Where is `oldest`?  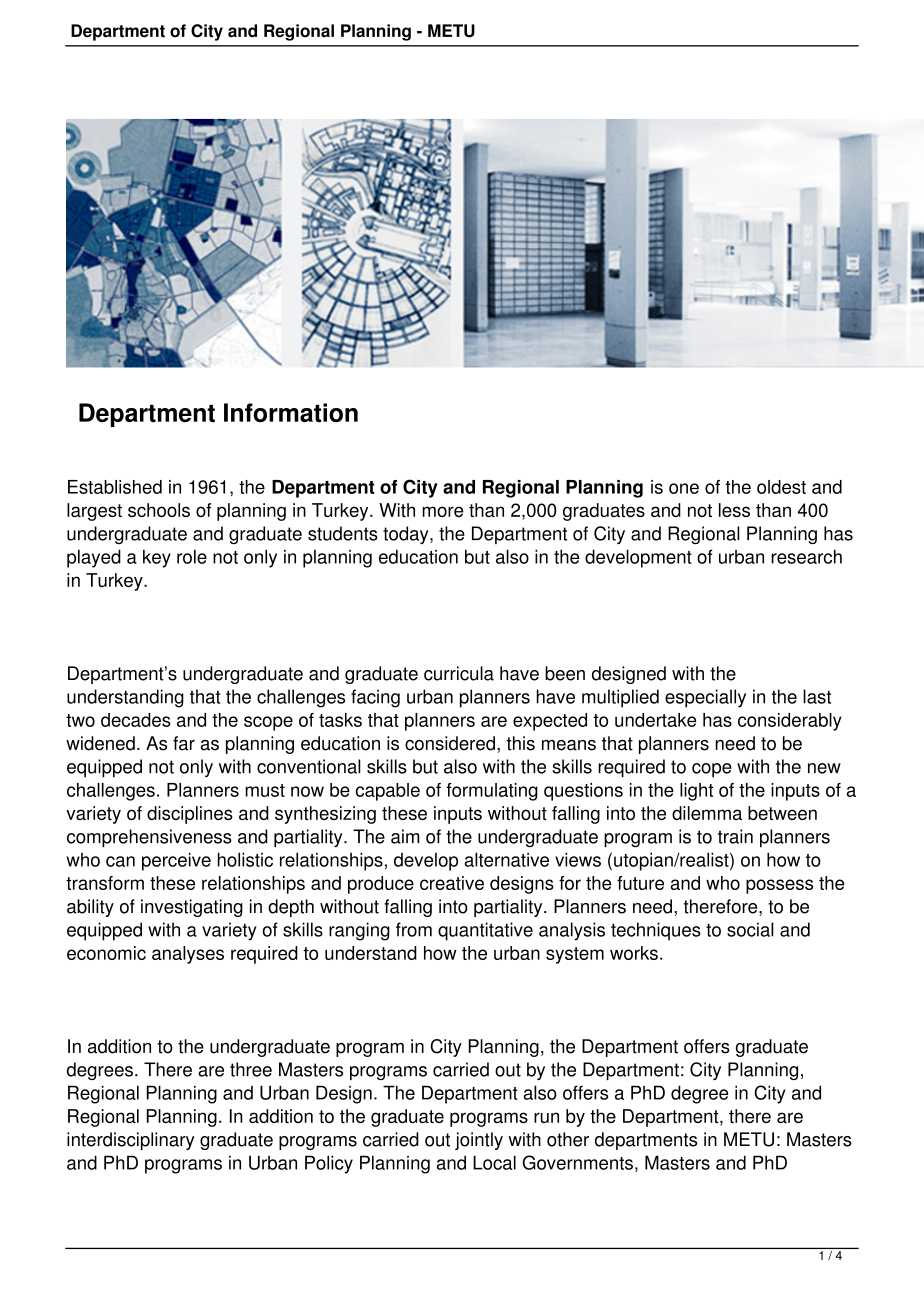 oldest is located at coordinates (781, 487).
